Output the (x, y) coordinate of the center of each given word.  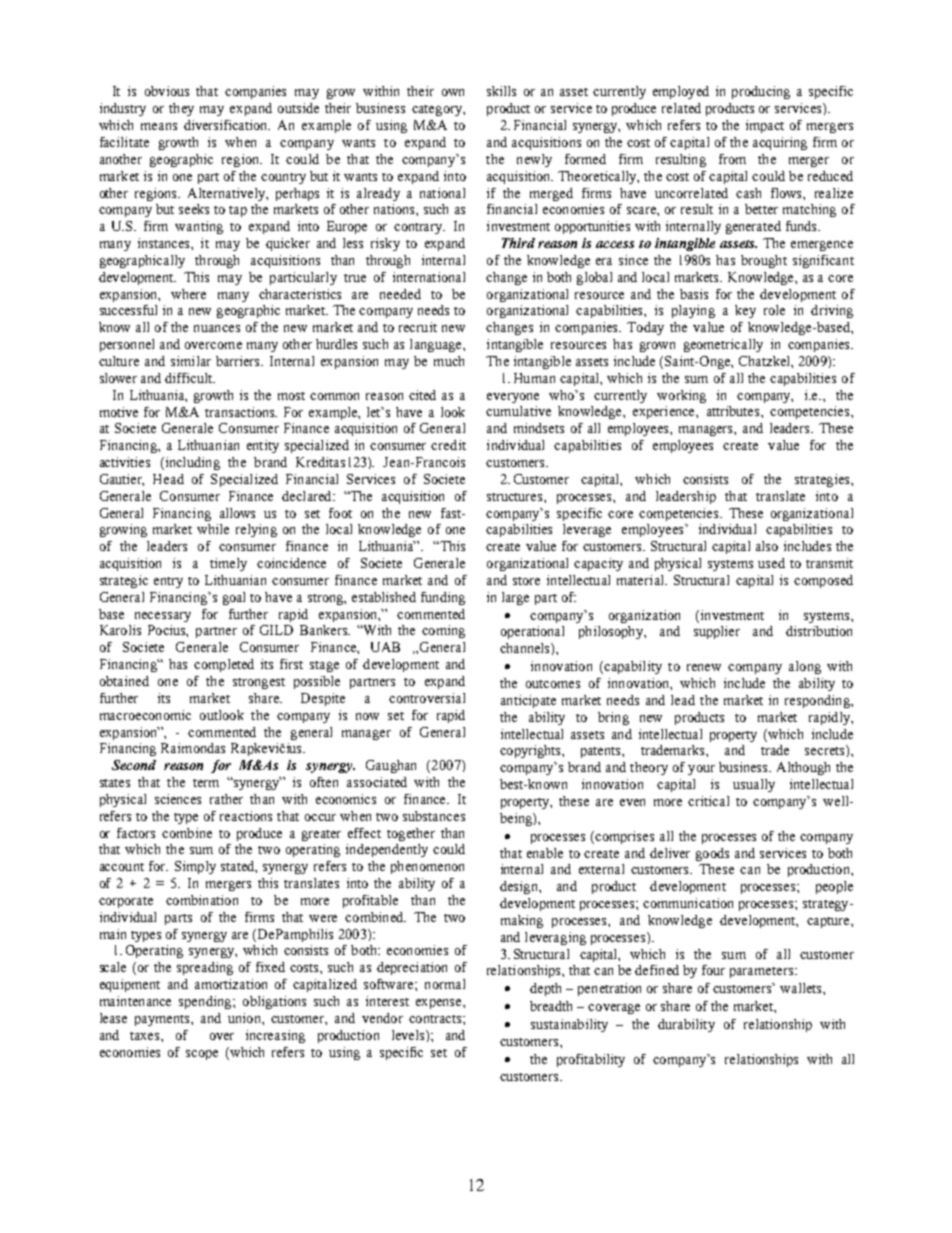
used (771, 563)
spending (206, 1002)
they (181, 109)
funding (443, 598)
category (438, 110)
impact (765, 126)
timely (228, 564)
